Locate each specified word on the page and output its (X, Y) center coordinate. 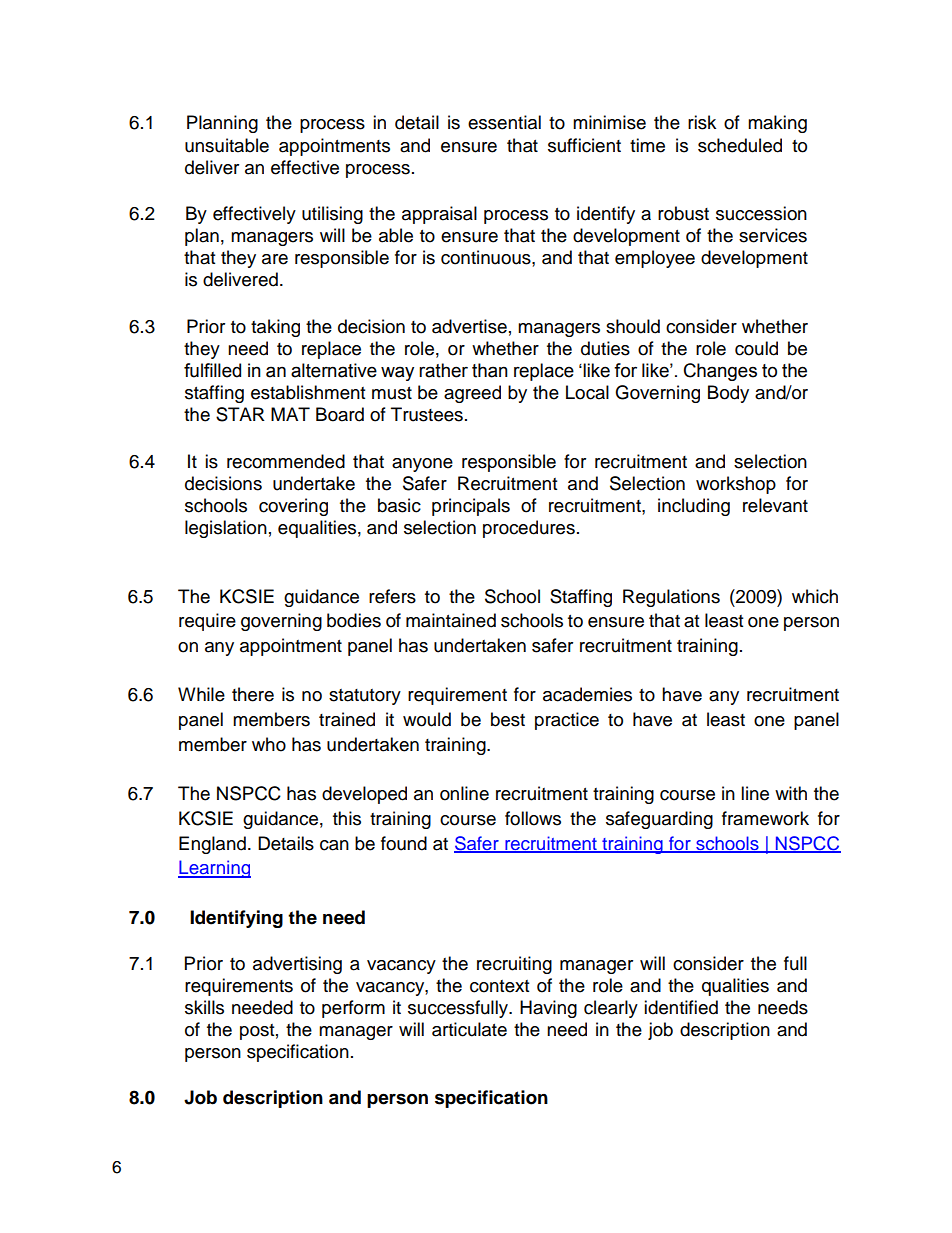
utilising (332, 215)
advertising (297, 965)
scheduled (740, 145)
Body (728, 394)
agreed (472, 394)
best (508, 719)
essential (504, 122)
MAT (290, 414)
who (269, 744)
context (499, 986)
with (791, 793)
